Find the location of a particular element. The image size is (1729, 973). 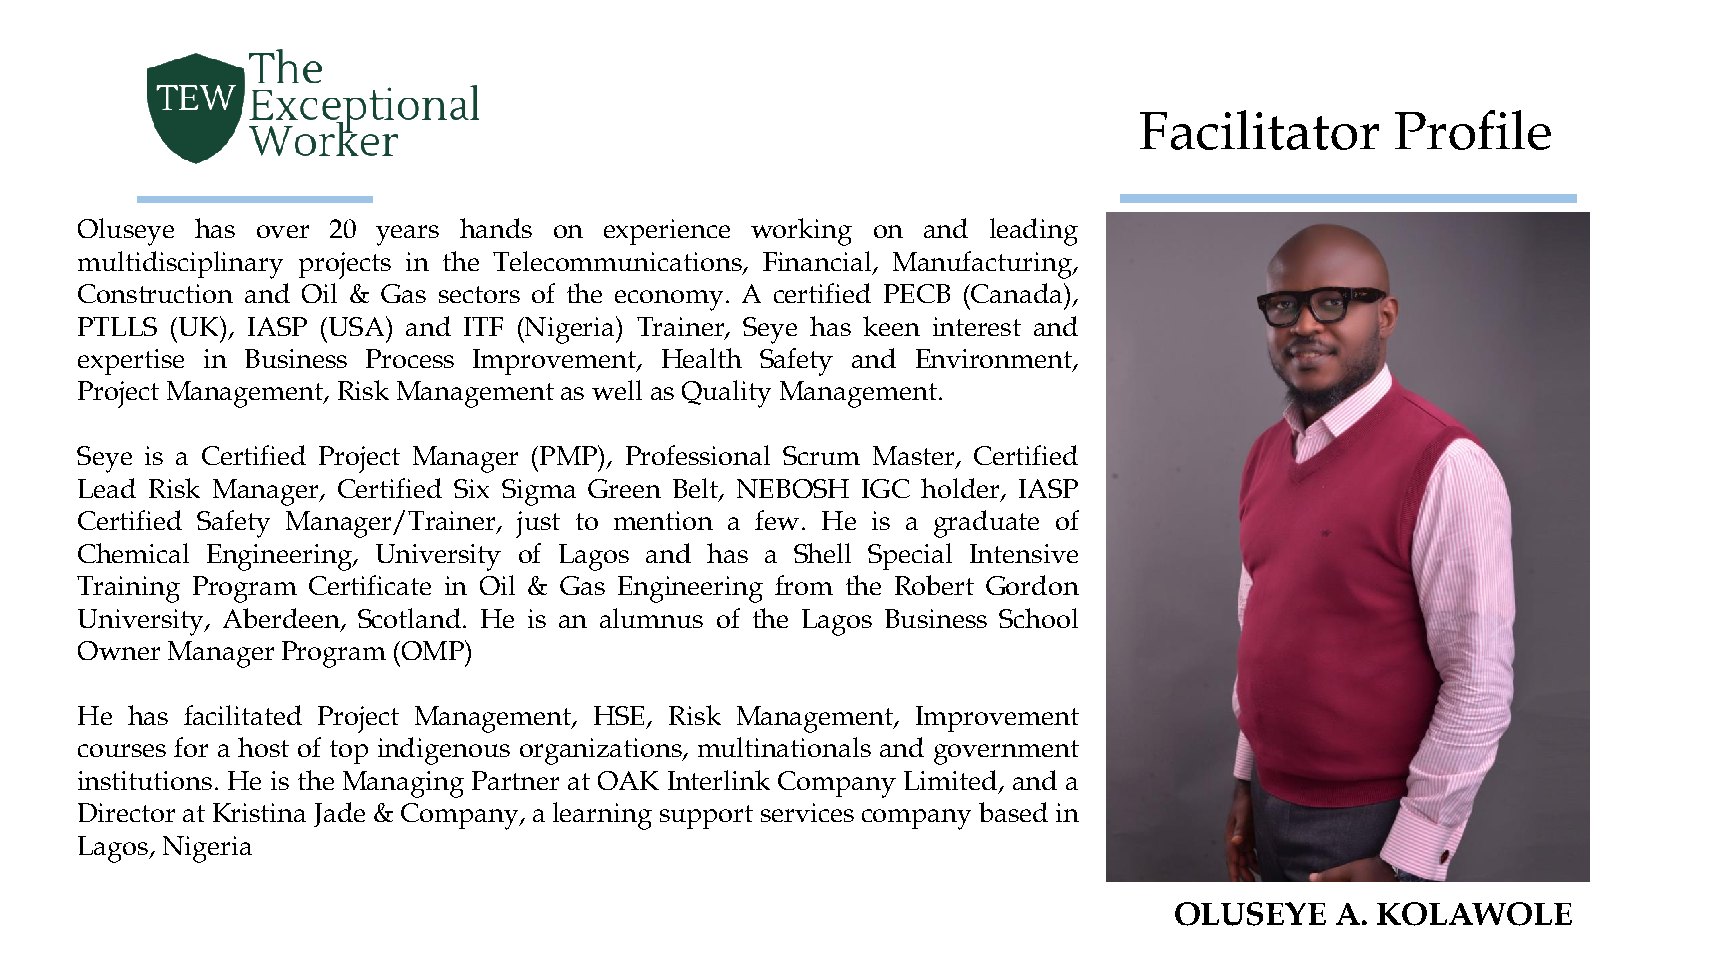

working is located at coordinates (801, 232).
